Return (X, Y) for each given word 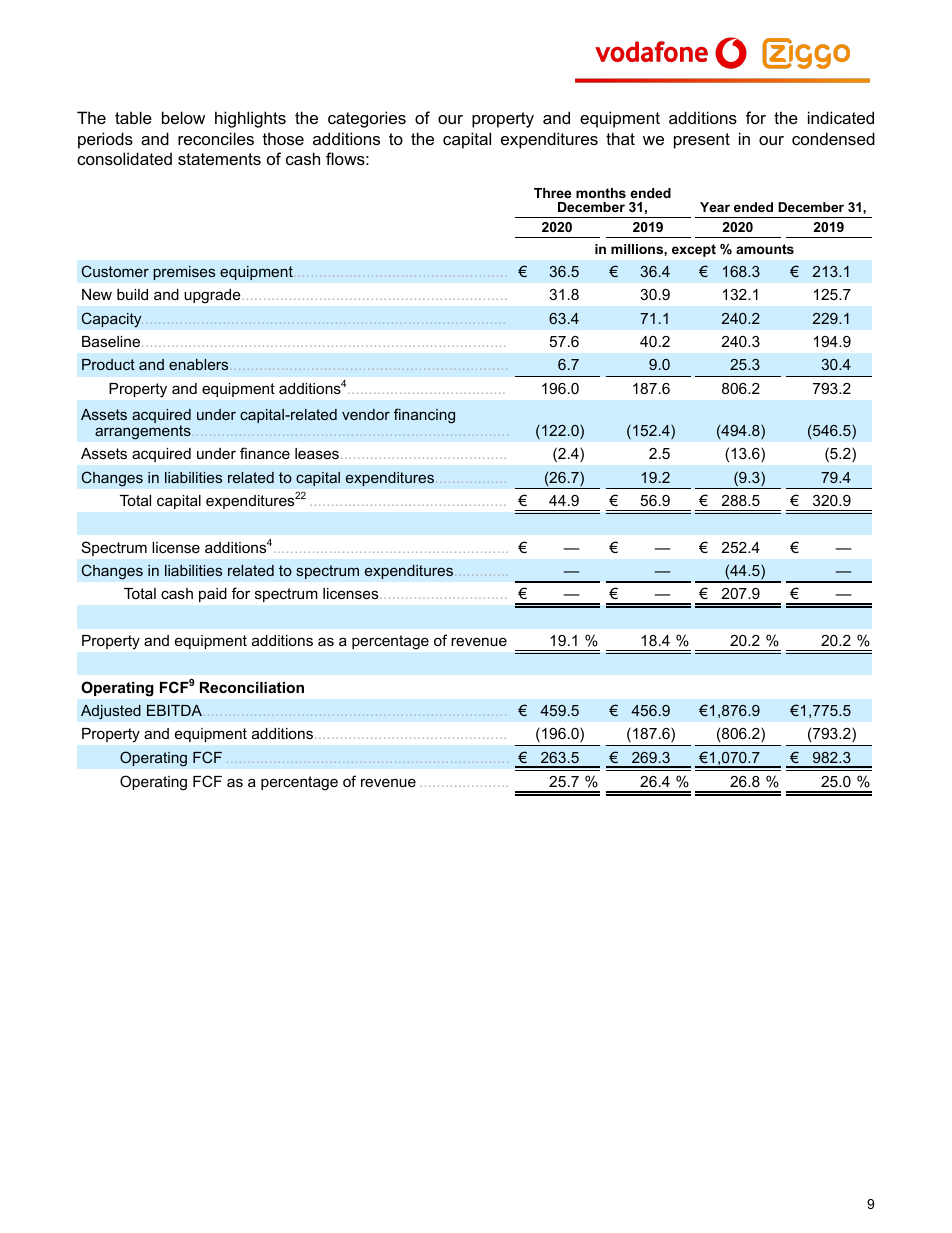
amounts (765, 249)
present (702, 141)
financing (424, 416)
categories (367, 119)
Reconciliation (252, 687)
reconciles (216, 138)
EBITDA (176, 710)
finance (265, 453)
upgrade (212, 296)
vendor (366, 414)
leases (317, 453)
